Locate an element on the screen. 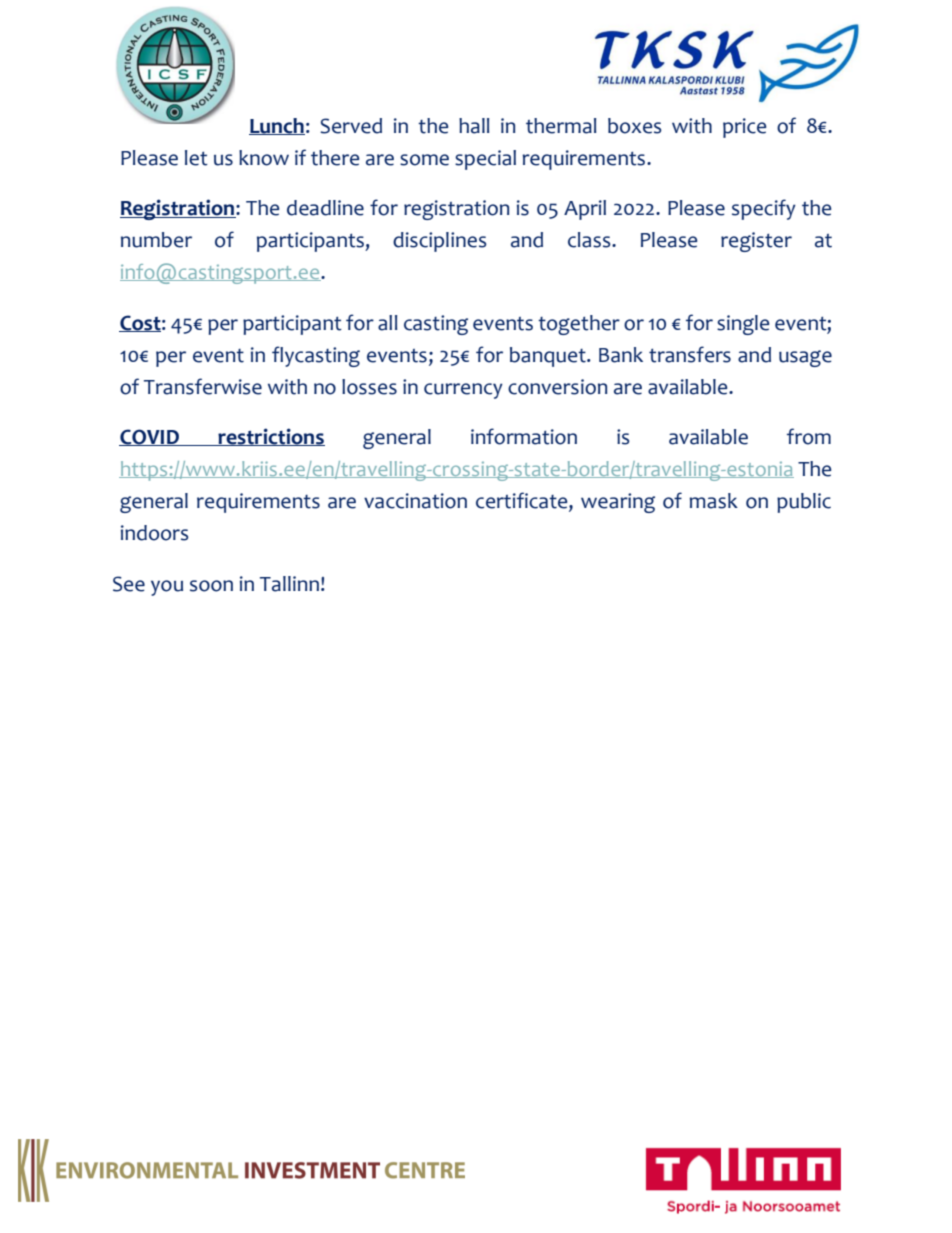 The image size is (952, 1233). Transferwise is located at coordinates (203, 386).
